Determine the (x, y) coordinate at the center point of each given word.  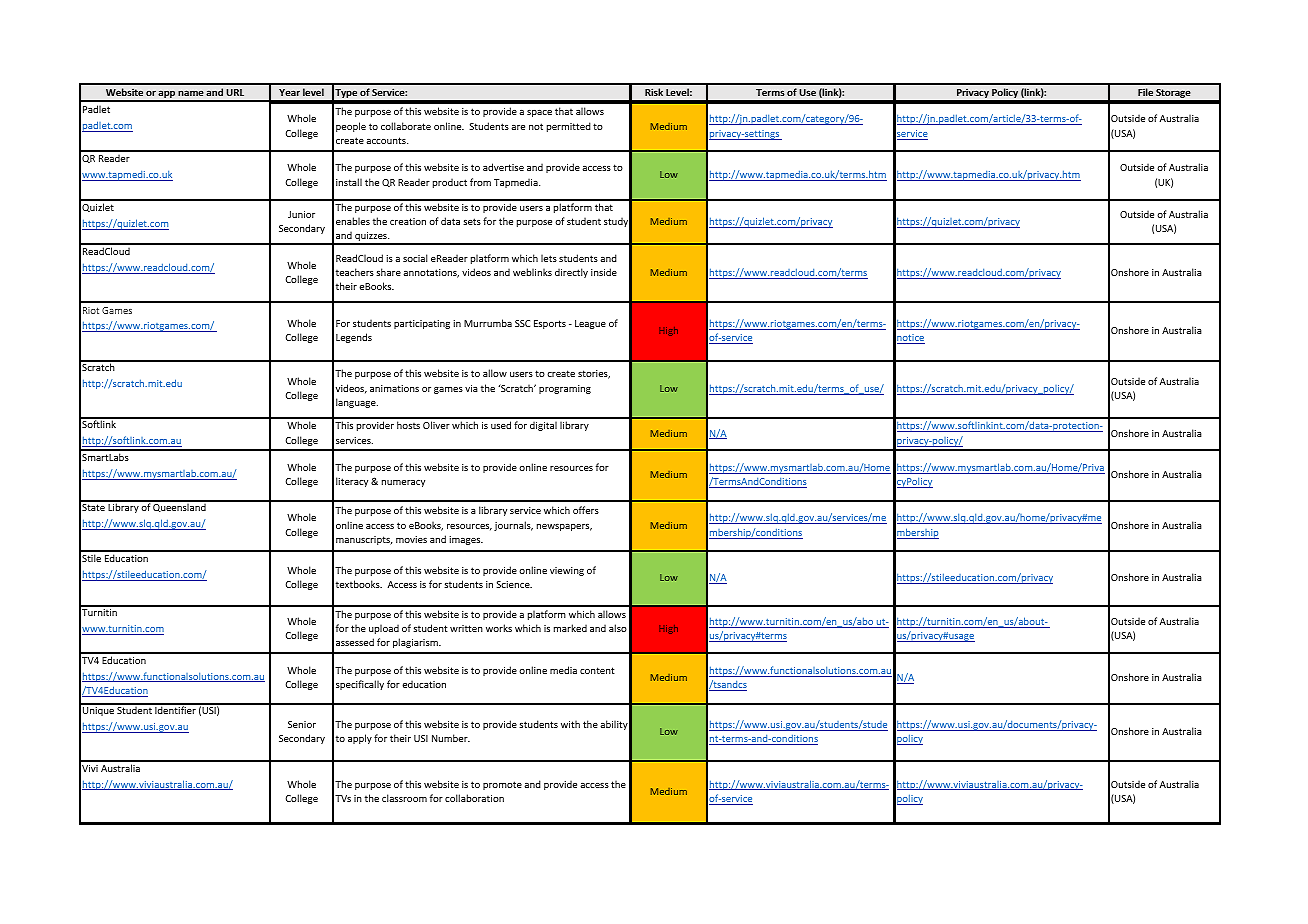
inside (604, 272)
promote (502, 785)
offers (586, 510)
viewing (567, 571)
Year (289, 92)
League (590, 324)
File (1145, 92)
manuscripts (364, 540)
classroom (404, 798)
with (570, 724)
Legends (354, 338)
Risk (654, 92)
